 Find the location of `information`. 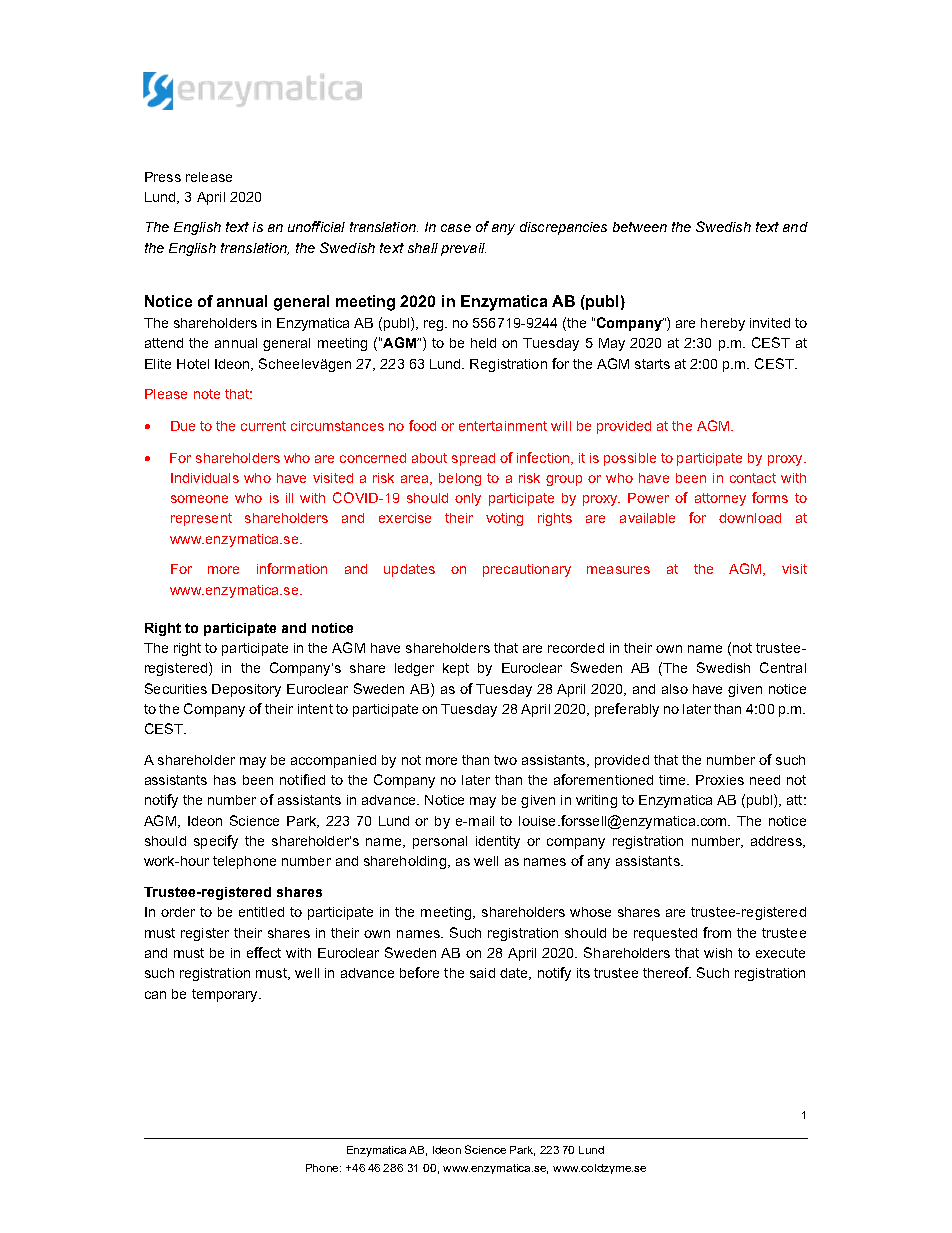

information is located at coordinates (292, 568).
